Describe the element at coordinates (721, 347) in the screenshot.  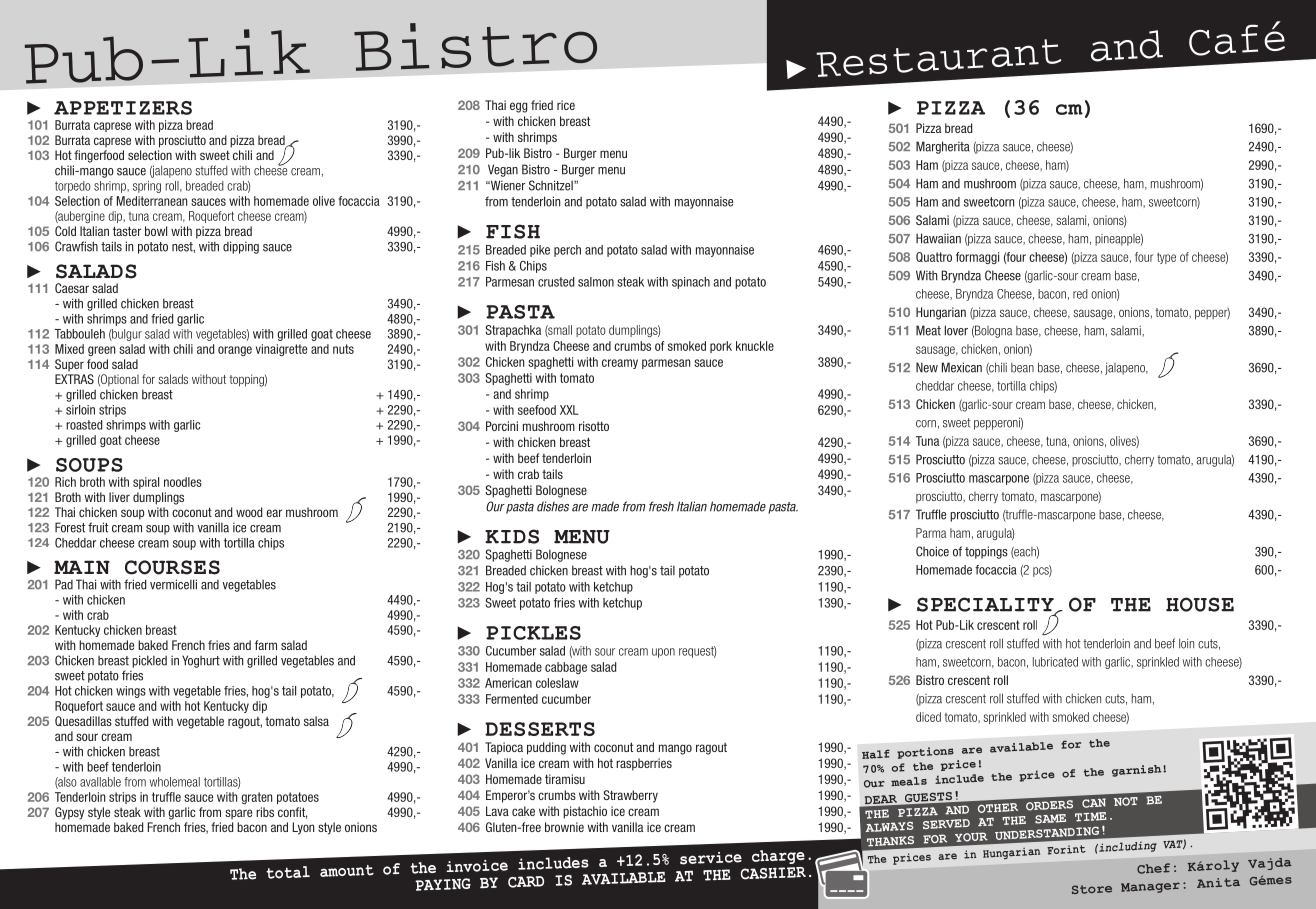
I see `pork` at that location.
